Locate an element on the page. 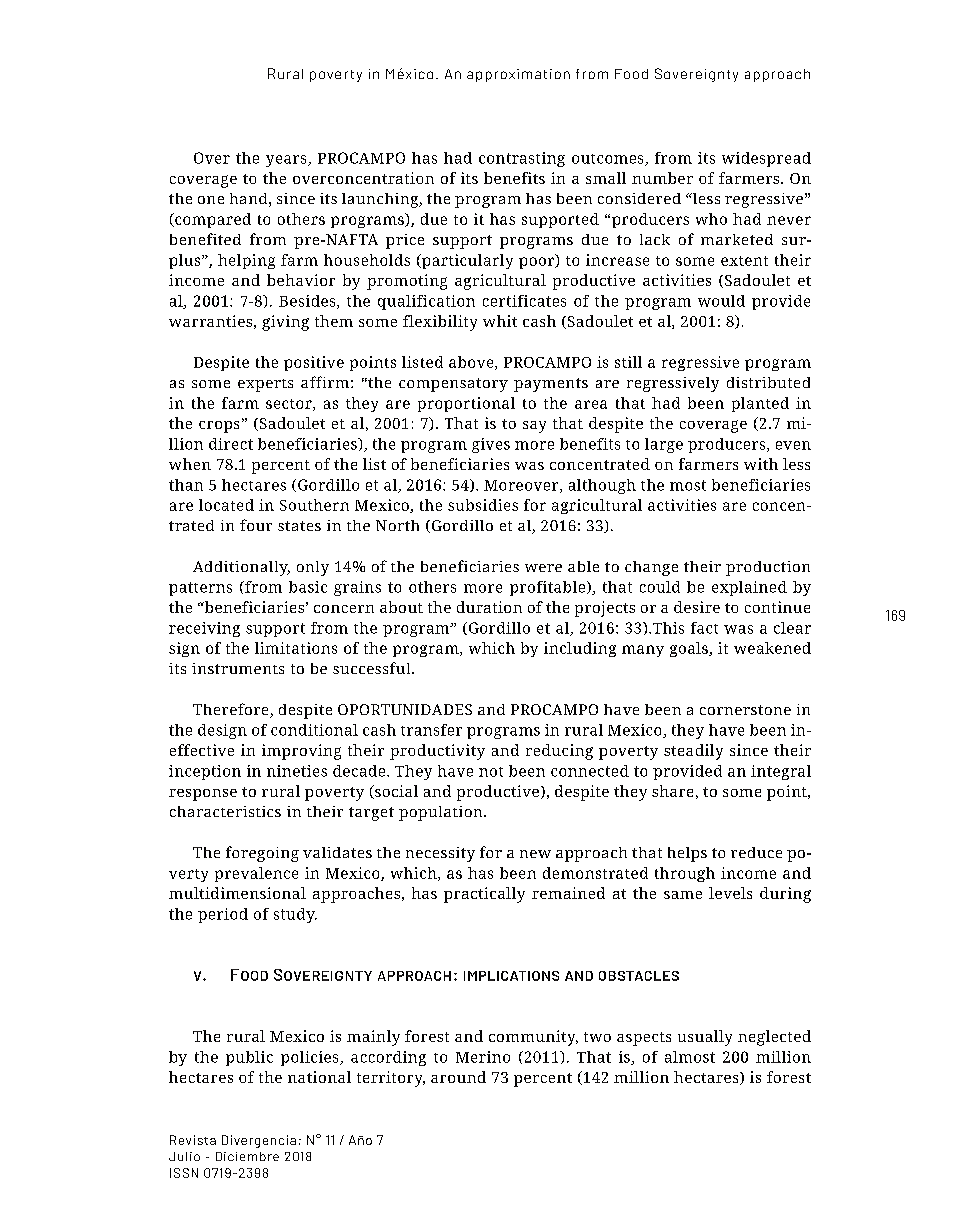  limitations is located at coordinates (296, 648).
